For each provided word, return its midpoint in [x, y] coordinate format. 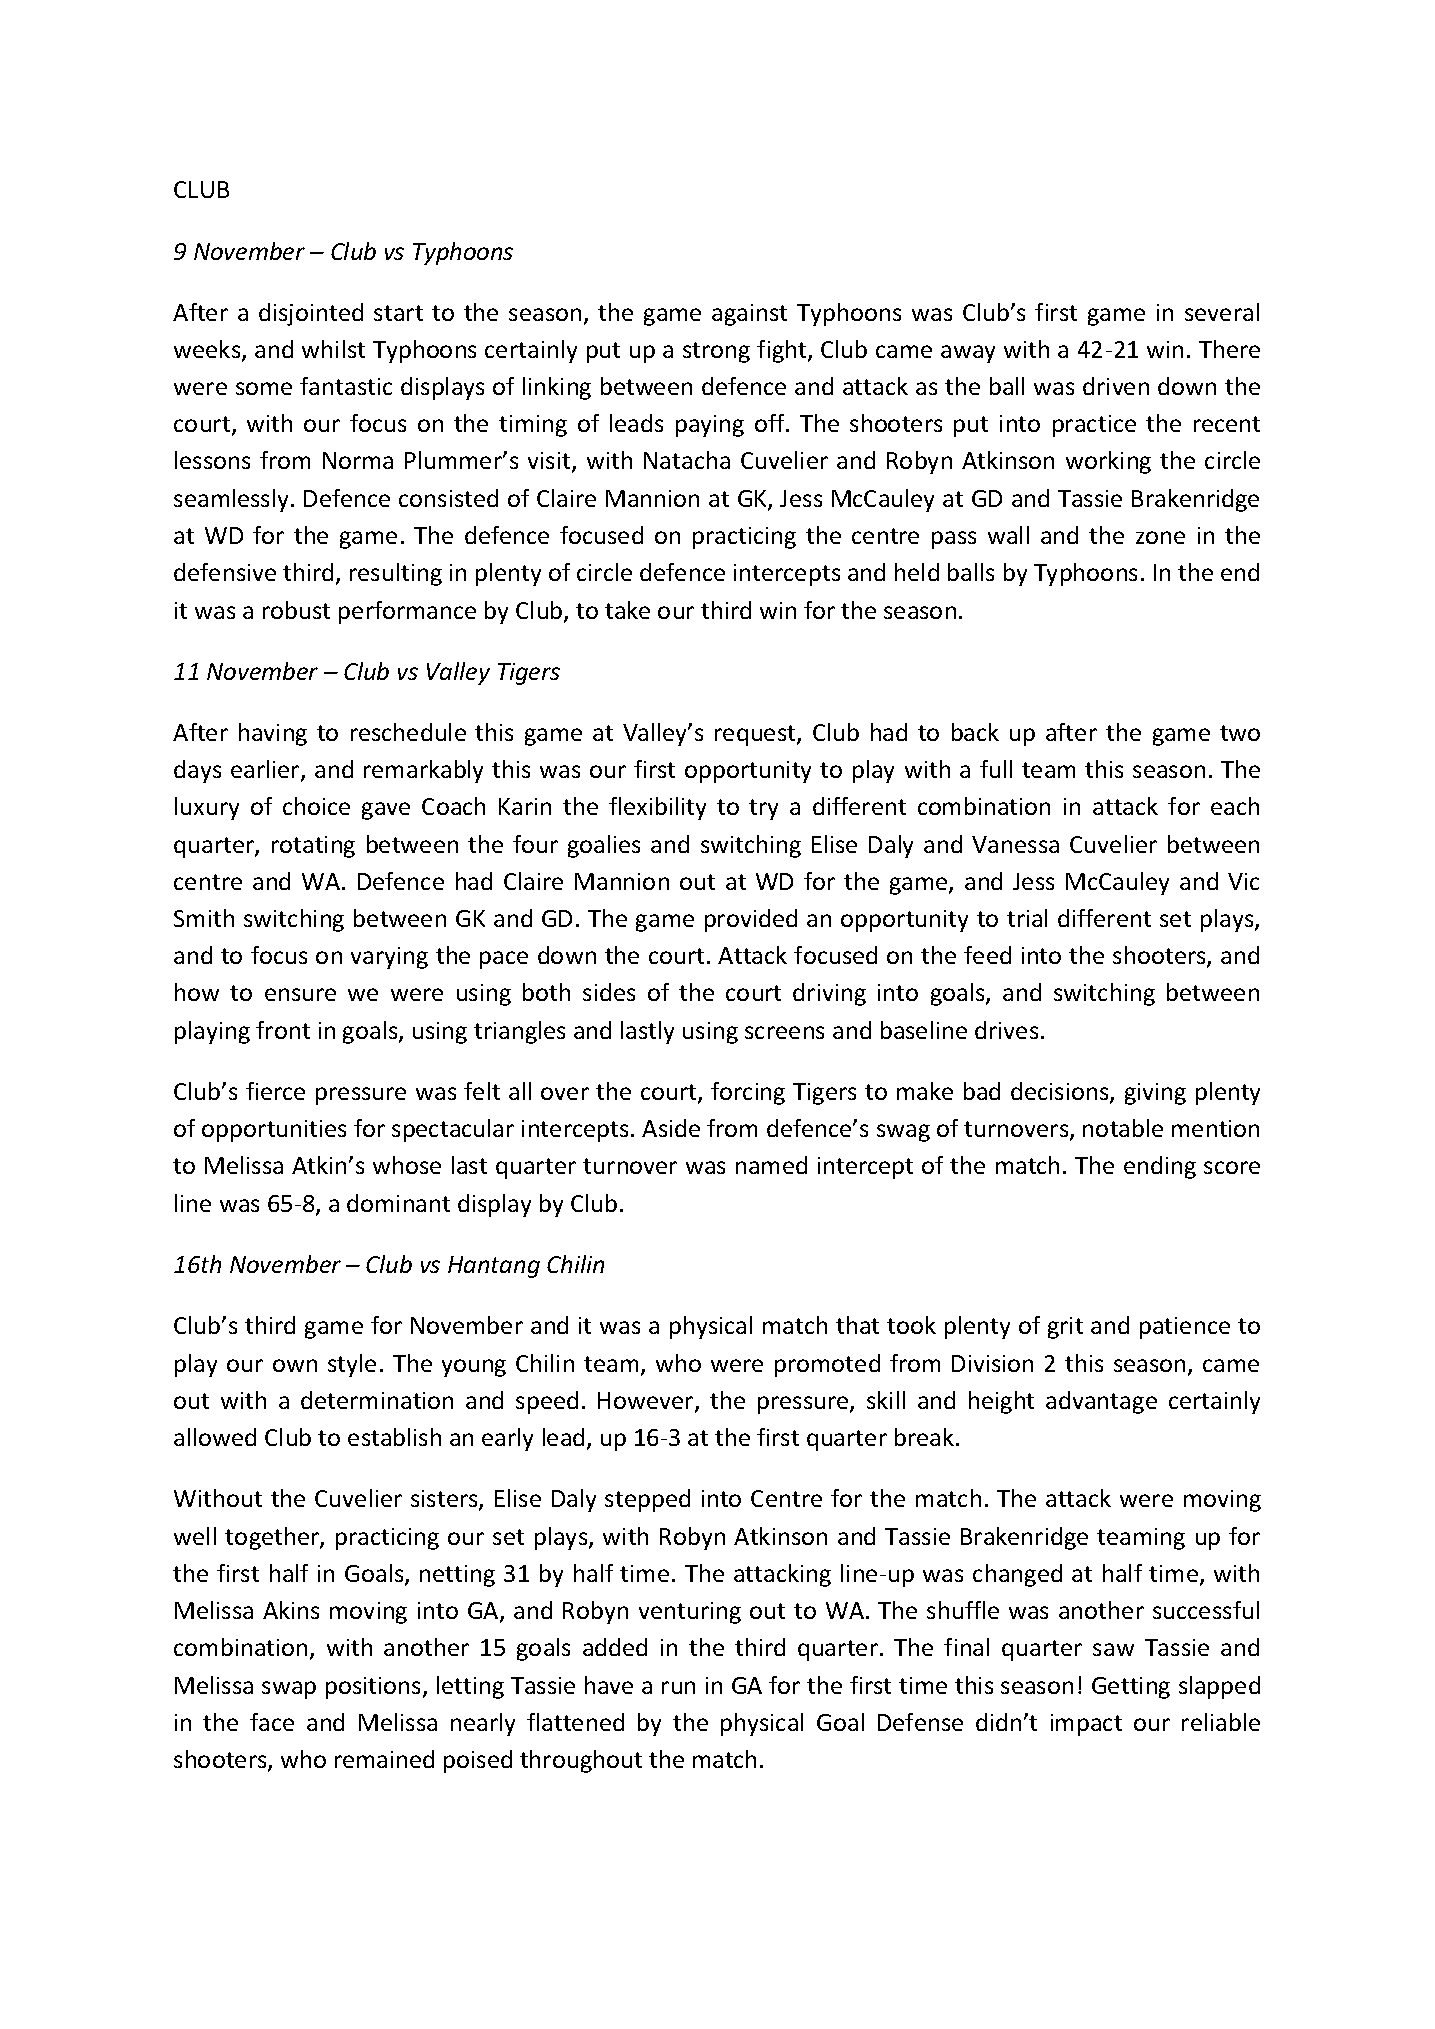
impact [1086, 1725]
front [283, 1030]
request [756, 735]
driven [1116, 386]
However [647, 1402]
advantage [1101, 1402]
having [273, 734]
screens [784, 1032]
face [272, 1722]
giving [1155, 1094]
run [678, 1687]
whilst [333, 349]
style [352, 1365]
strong [716, 352]
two [1240, 733]
